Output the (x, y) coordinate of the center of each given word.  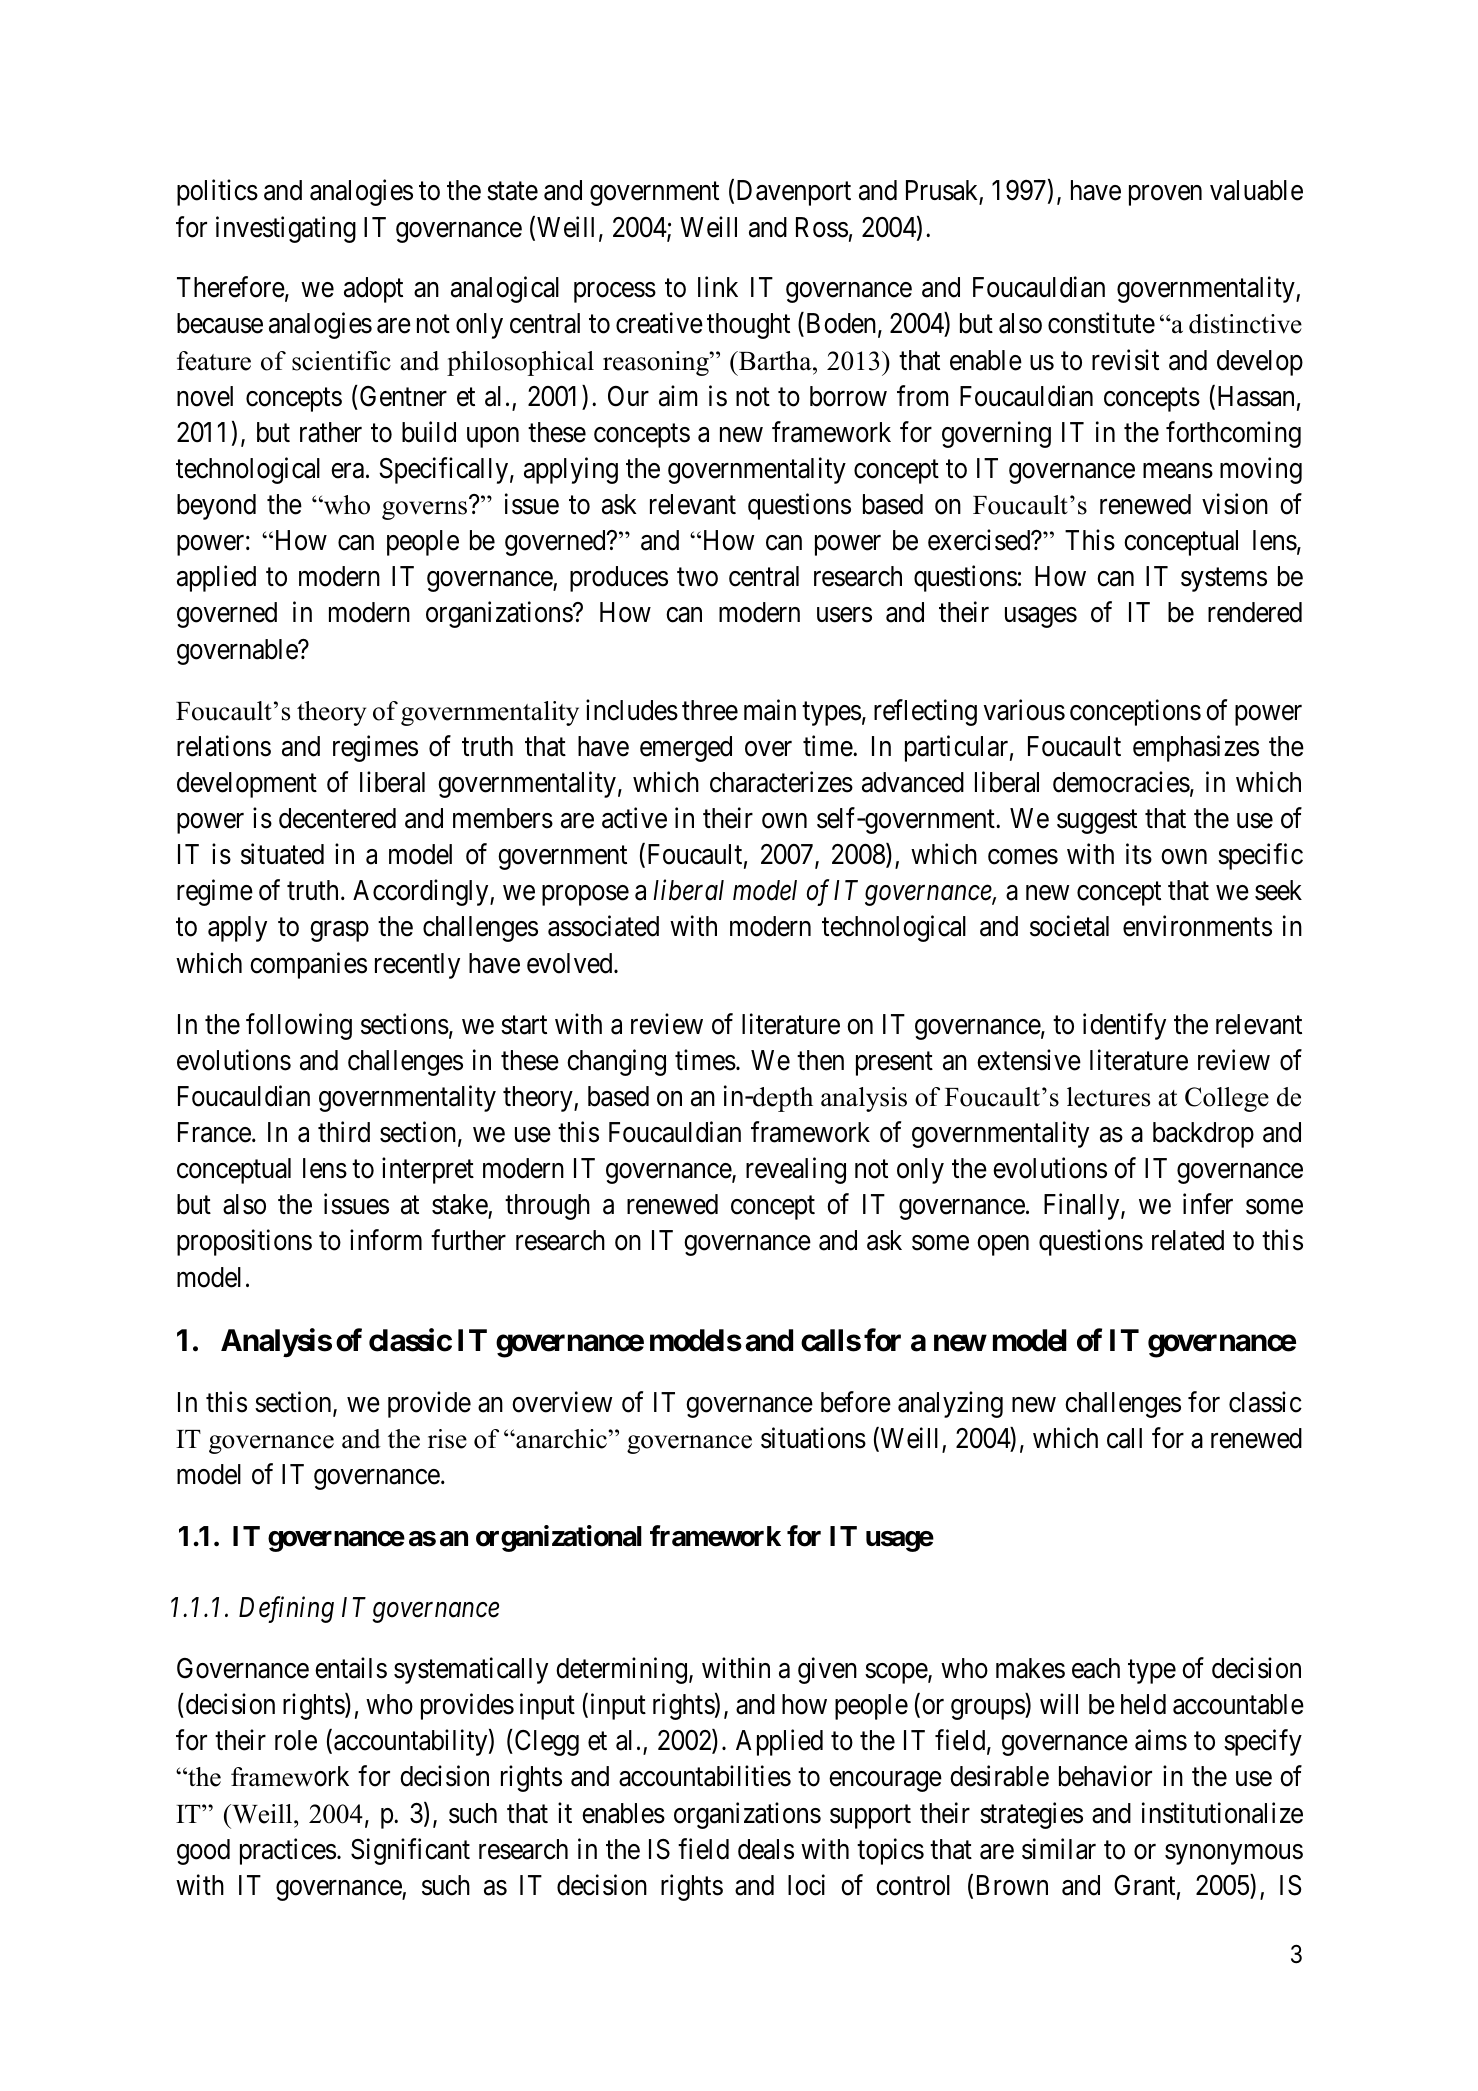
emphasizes (1196, 748)
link (718, 287)
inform (386, 1240)
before (856, 1402)
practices (288, 1851)
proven (1165, 195)
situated (282, 854)
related (1188, 1240)
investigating (286, 229)
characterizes (781, 782)
